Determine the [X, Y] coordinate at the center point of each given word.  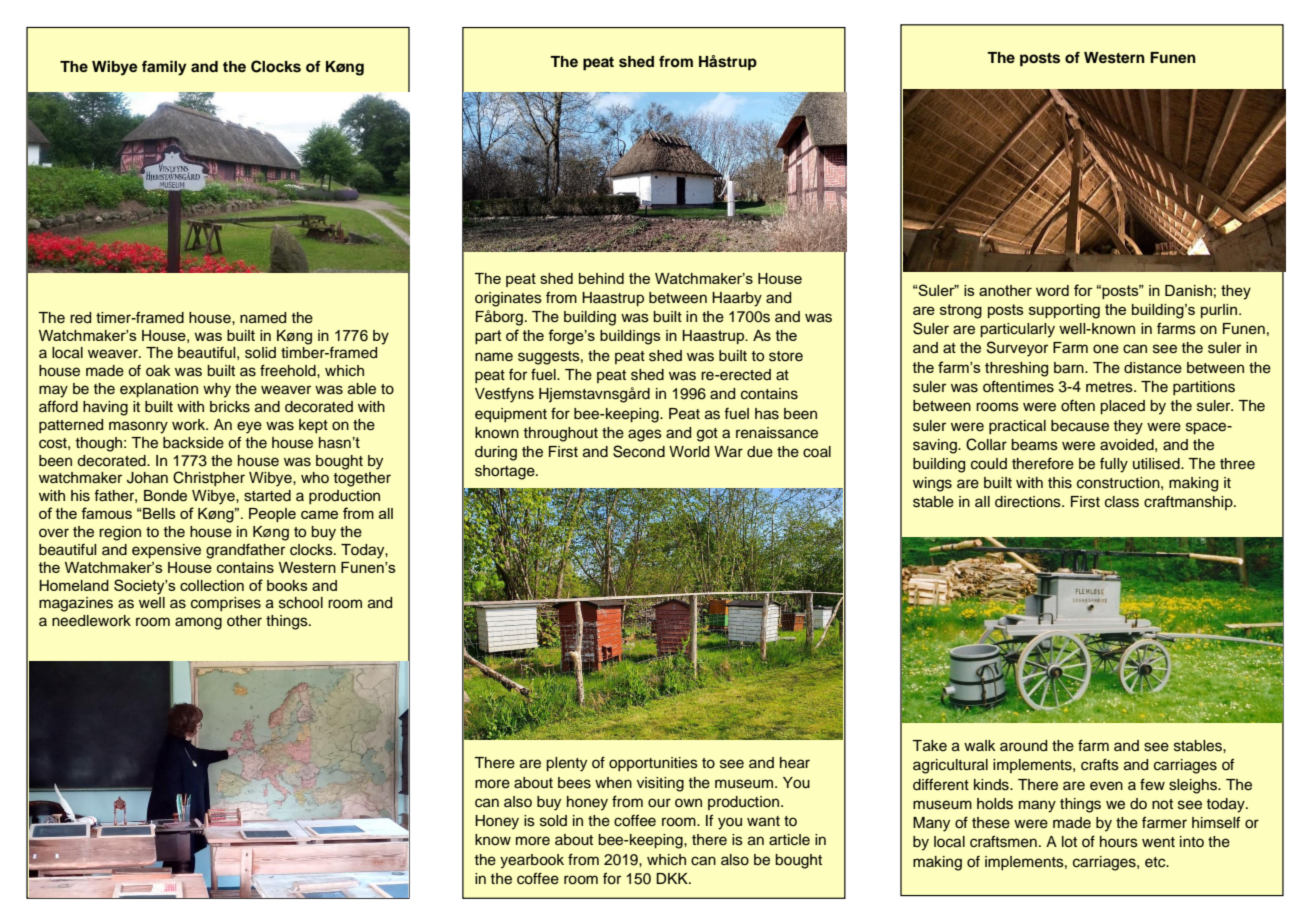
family [164, 68]
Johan [147, 478]
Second [639, 451]
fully [1114, 465]
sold [553, 821]
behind [601, 278]
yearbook [532, 861]
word [1052, 290]
